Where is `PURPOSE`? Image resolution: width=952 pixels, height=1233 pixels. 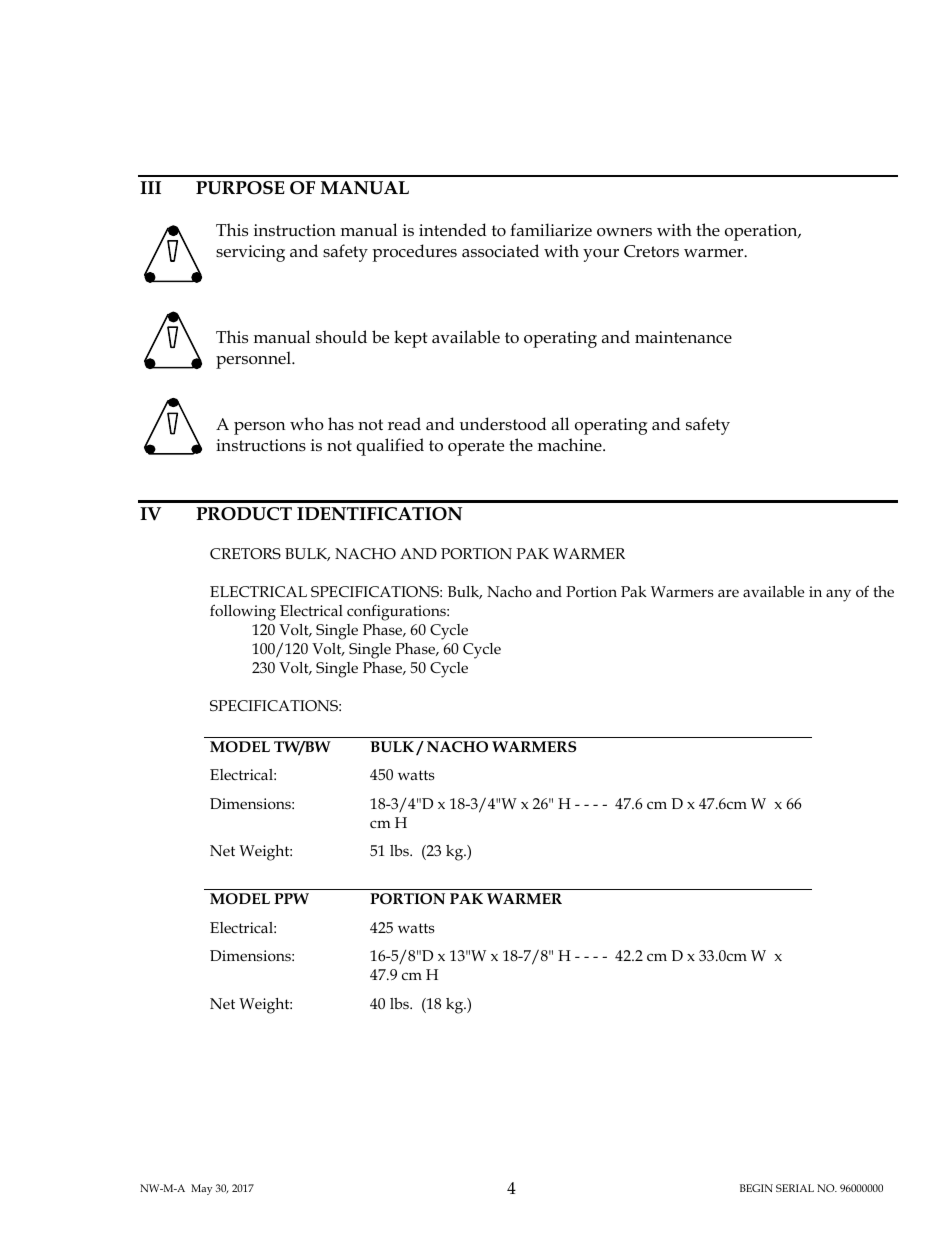
PURPOSE is located at coordinates (240, 188).
